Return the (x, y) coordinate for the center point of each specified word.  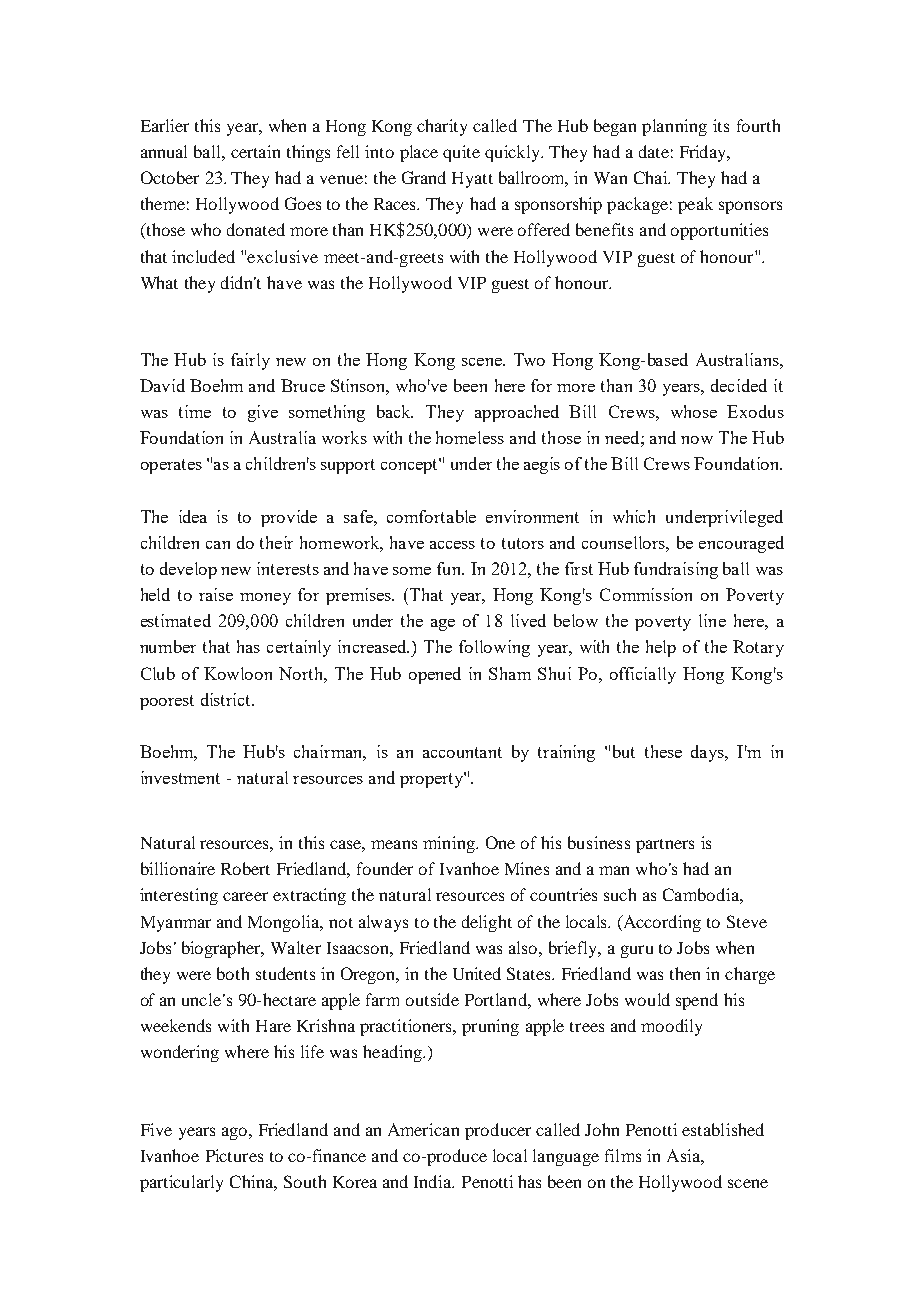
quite (461, 153)
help (661, 648)
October (170, 177)
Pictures (234, 1155)
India (434, 1181)
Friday (704, 153)
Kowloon (238, 673)
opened (435, 675)
